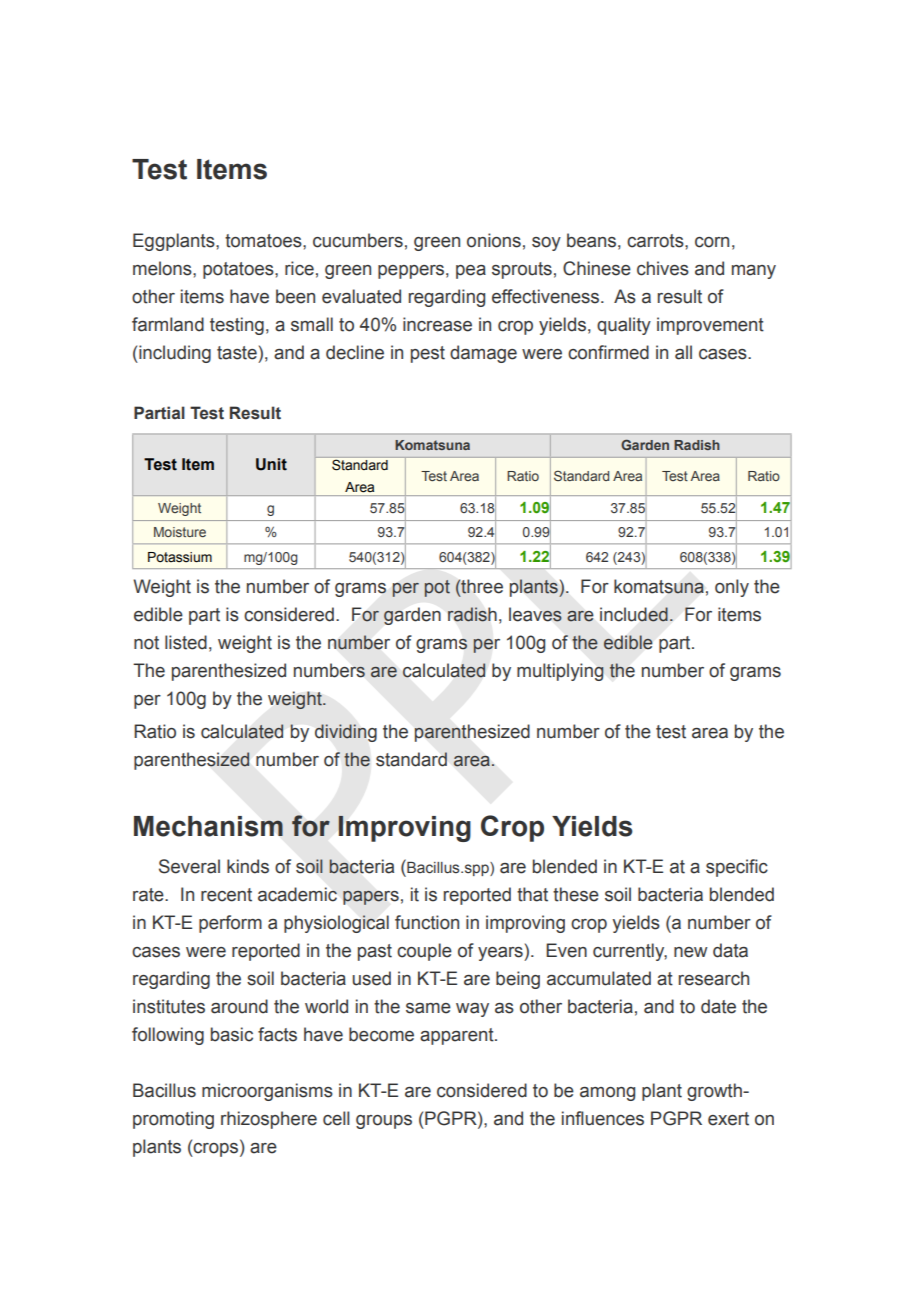  Describe the element at coordinates (732, 588) in the screenshot. I see `only` at that location.
